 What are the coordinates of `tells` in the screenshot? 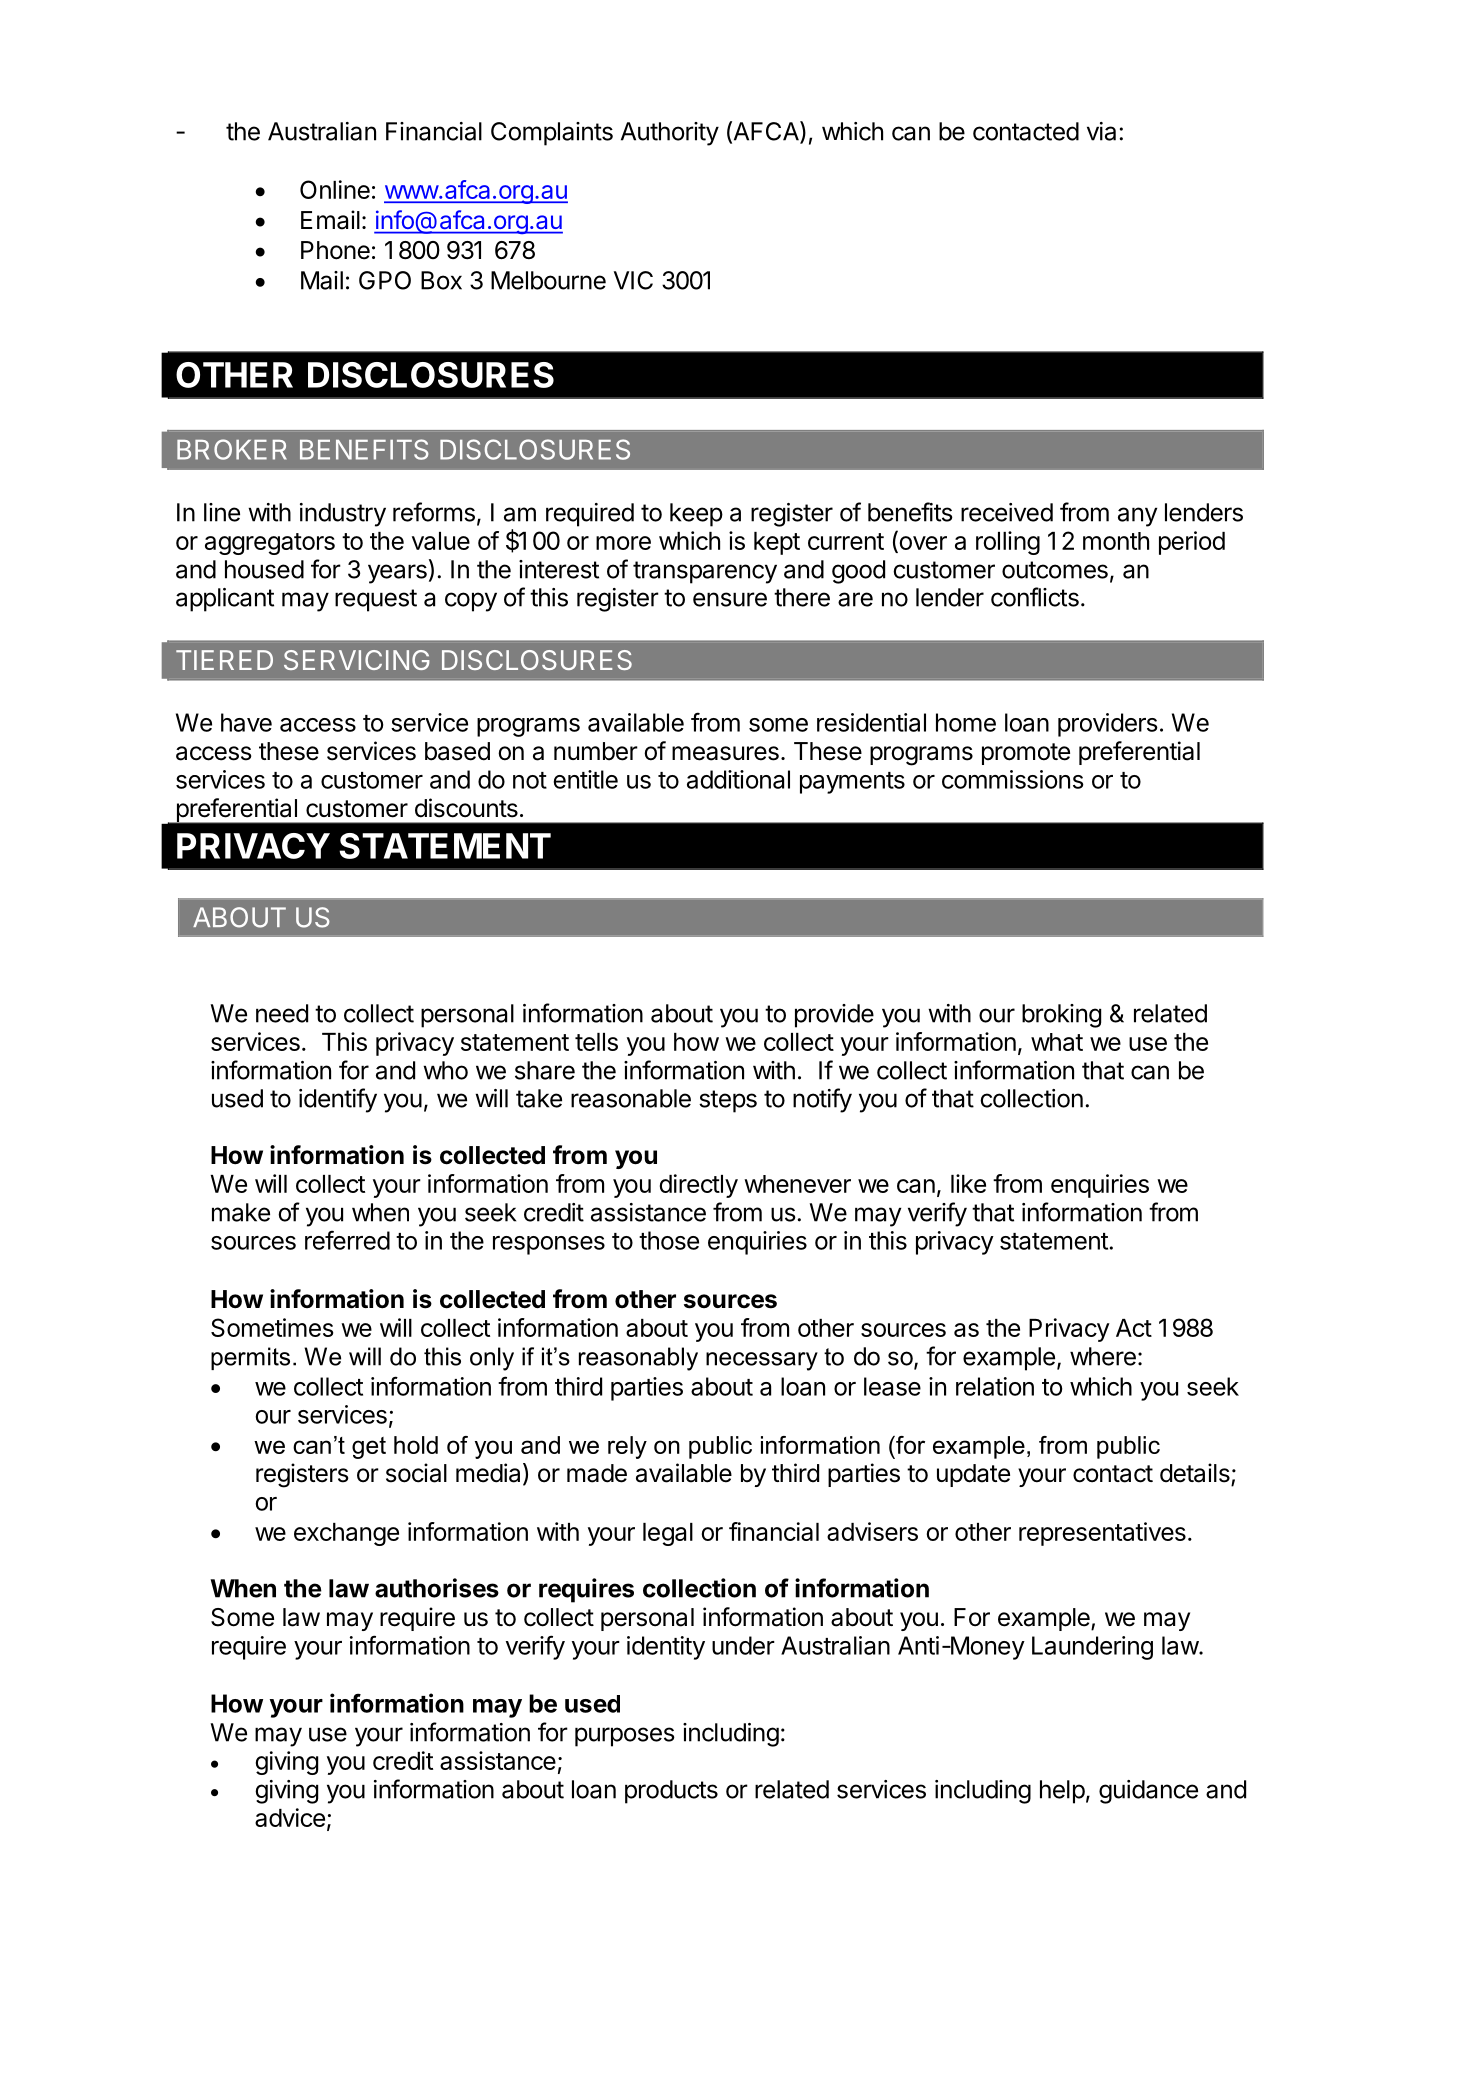 It's located at (596, 1042).
